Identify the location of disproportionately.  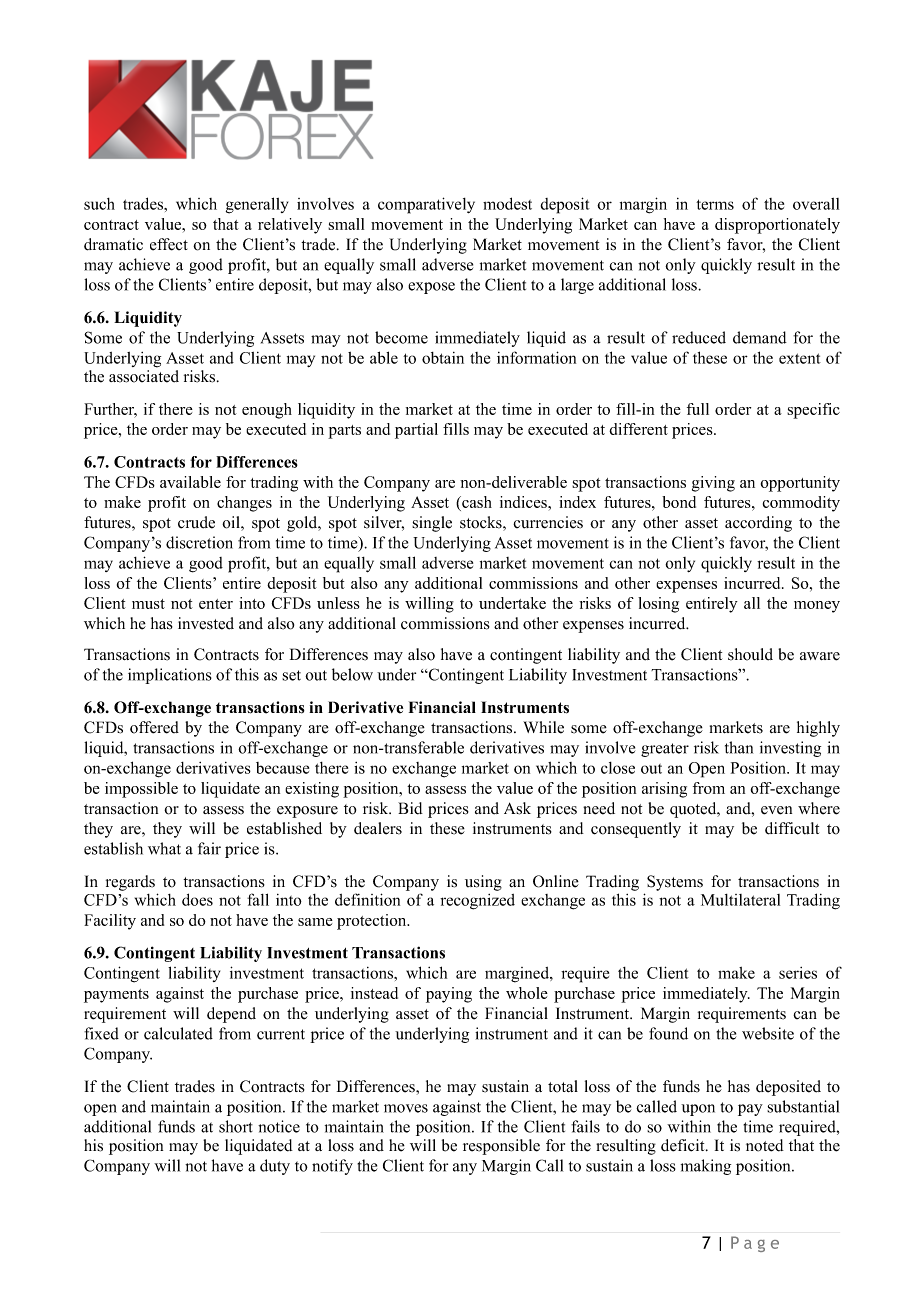
(777, 226).
